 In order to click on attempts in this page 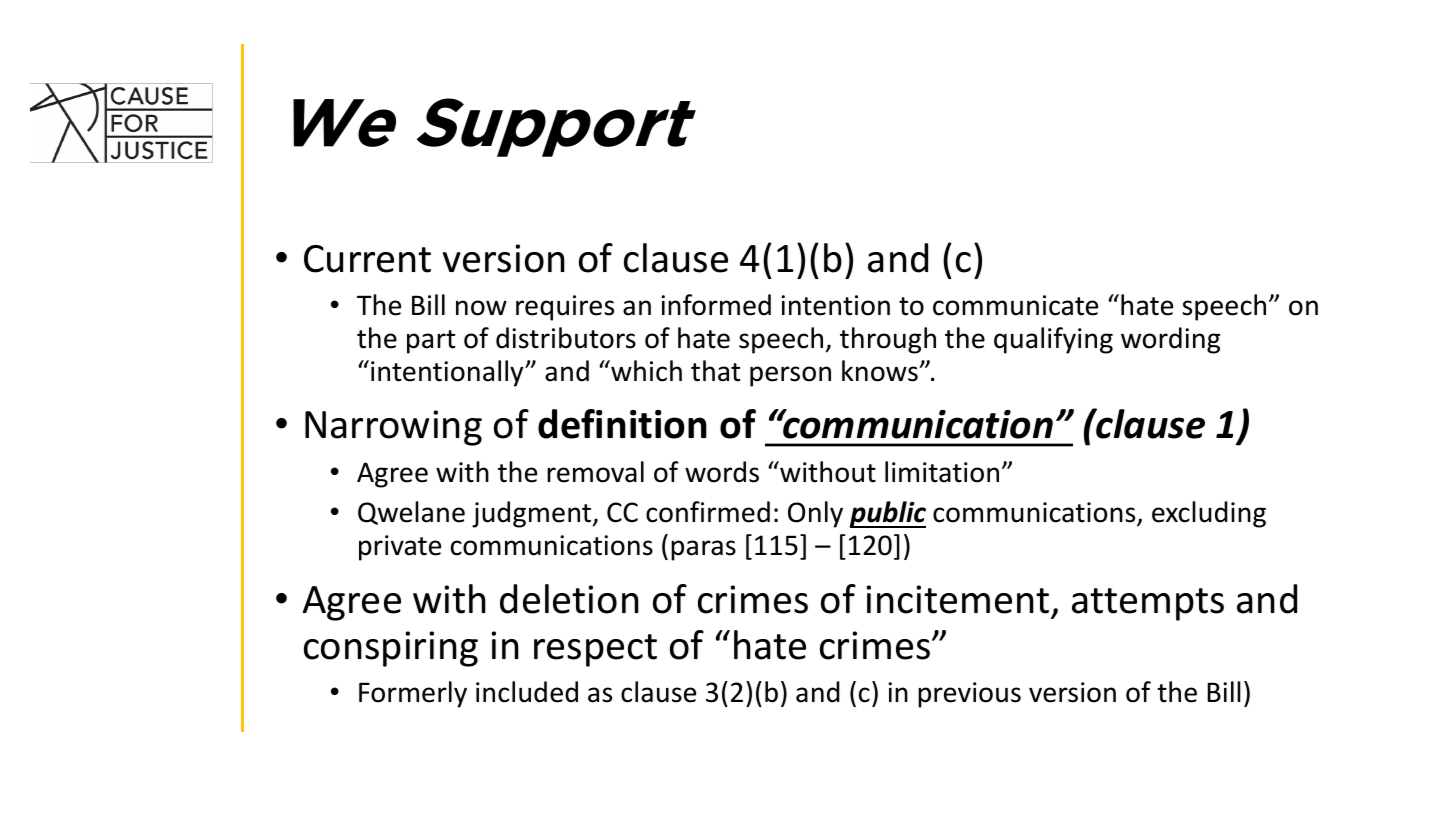, I will do `click(1148, 604)`.
